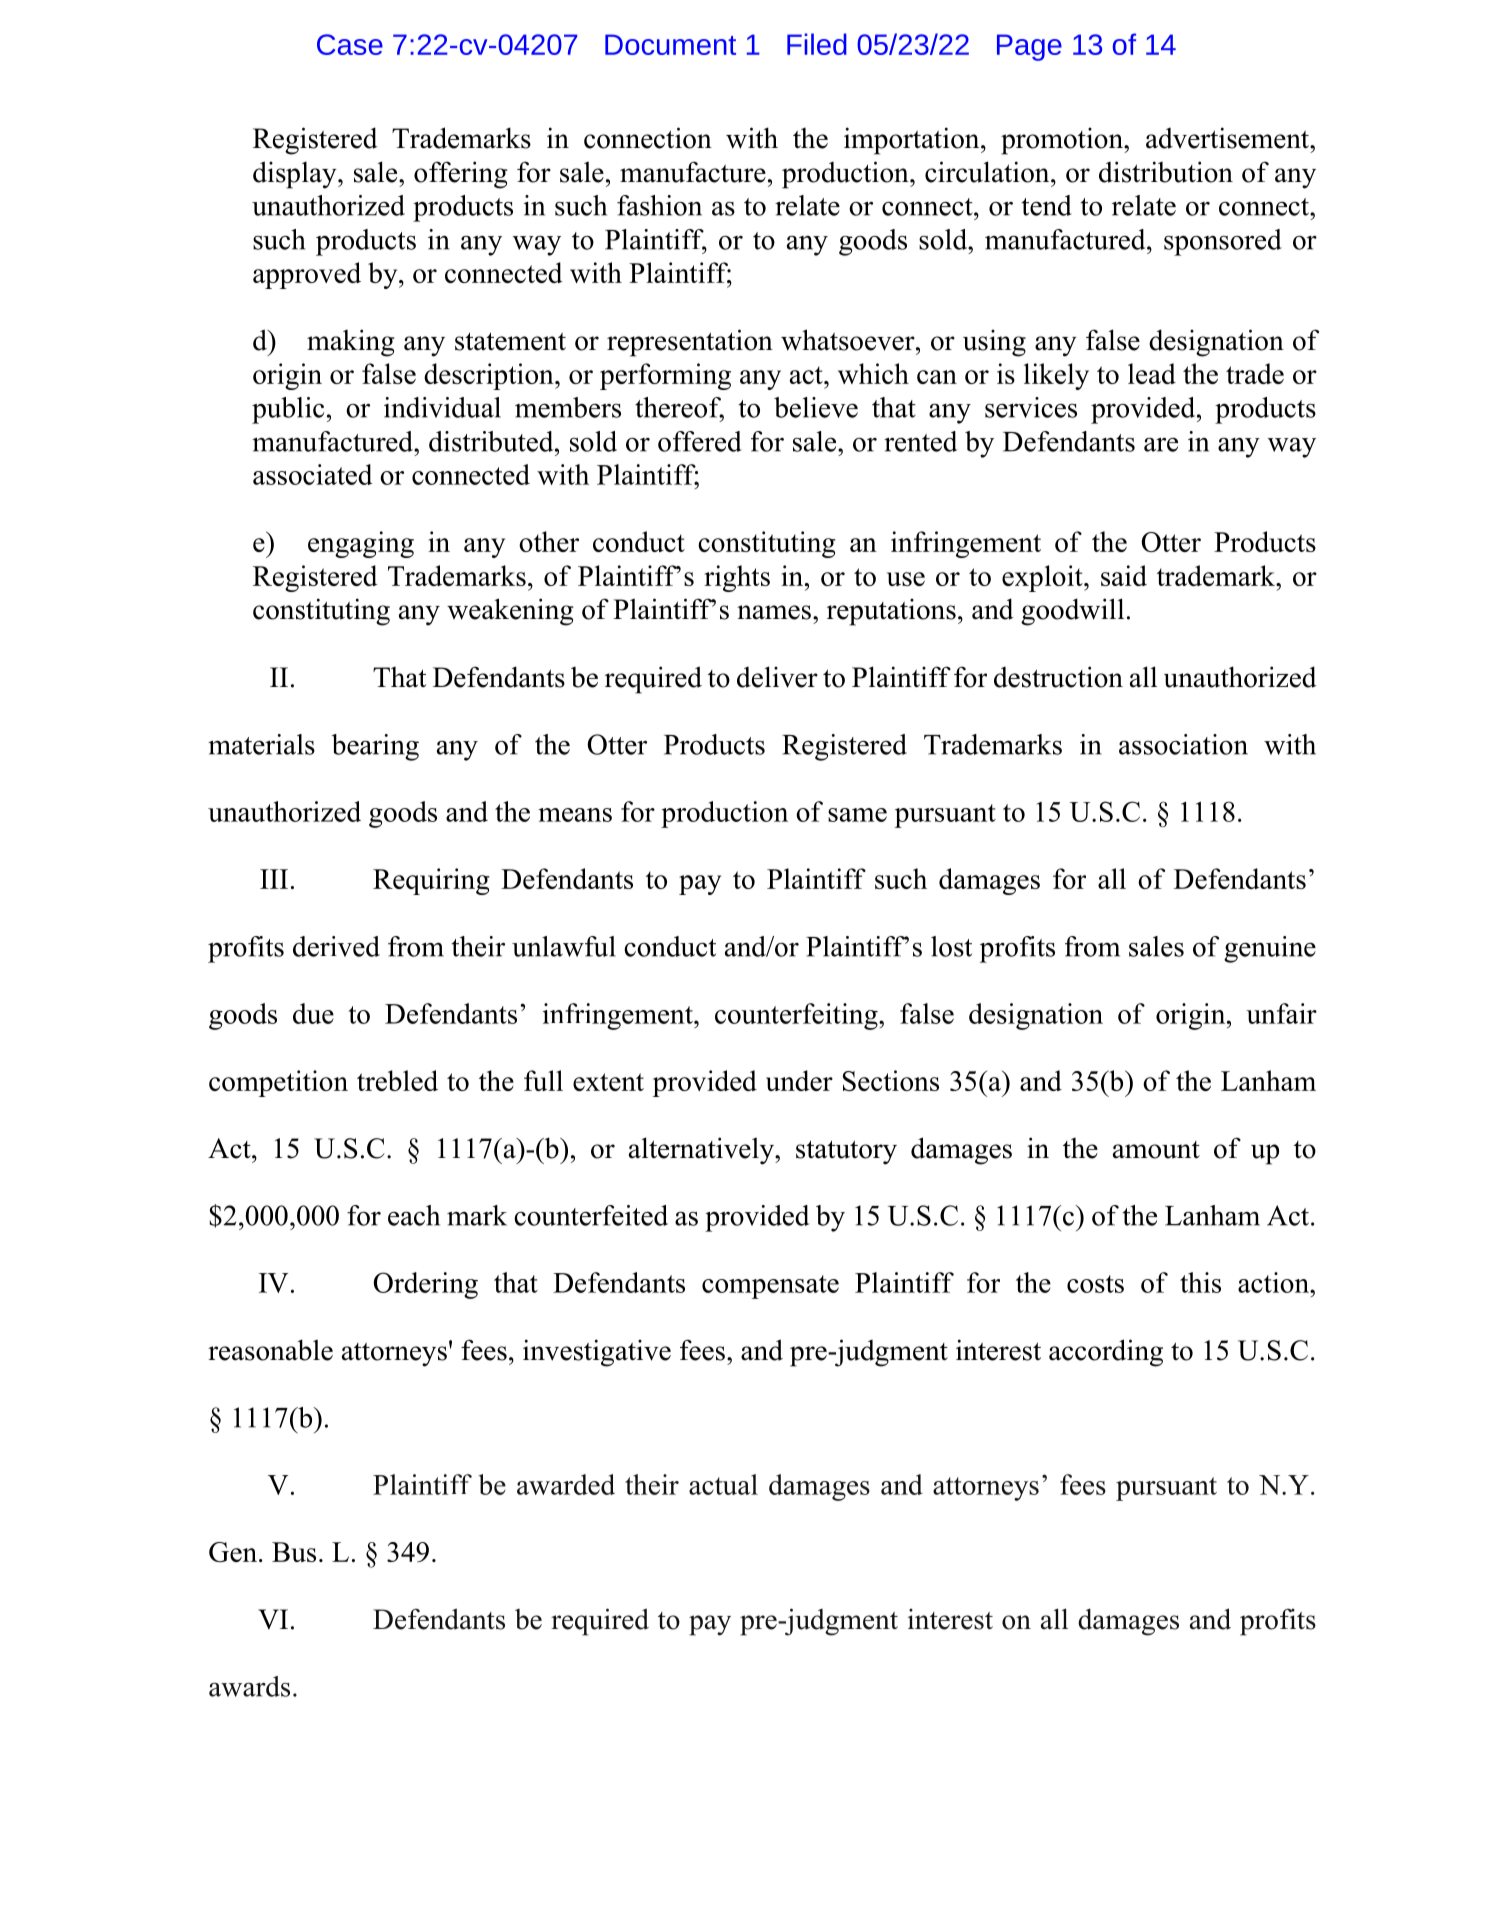 This screenshot has height=1931, width=1492. Describe the element at coordinates (375, 747) in the screenshot. I see `bearing` at that location.
